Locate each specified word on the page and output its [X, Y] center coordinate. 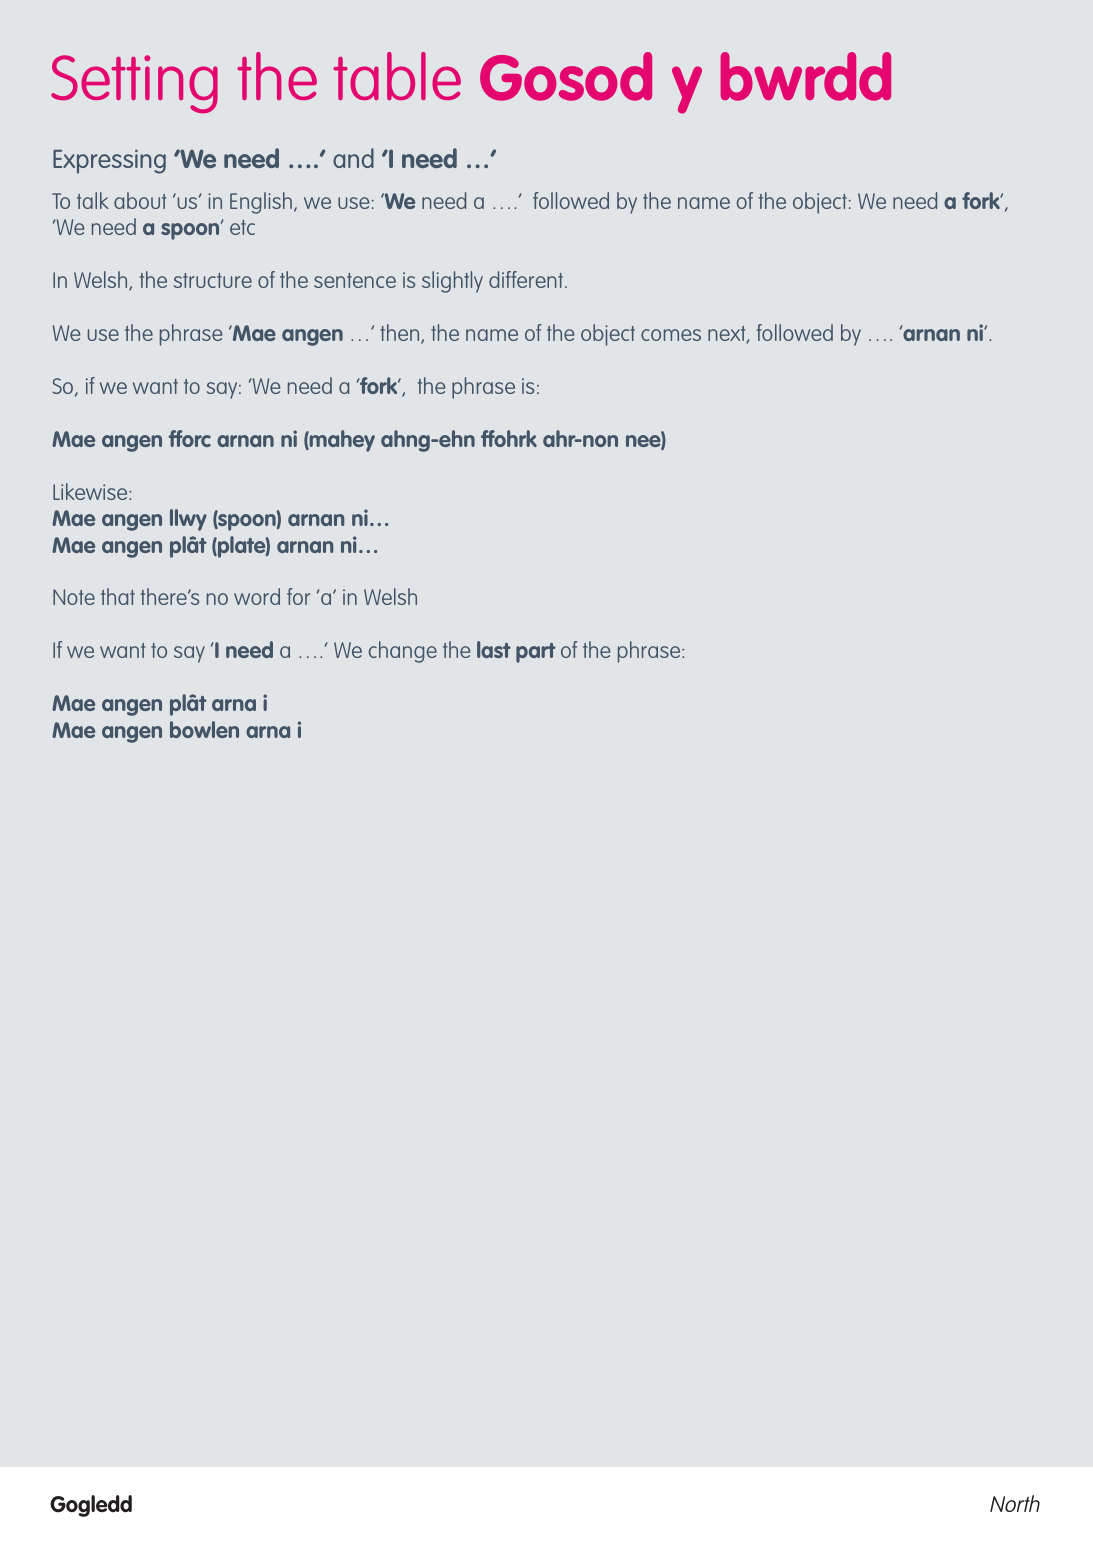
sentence [355, 280]
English [261, 203]
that [118, 596]
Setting [134, 84]
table [397, 76]
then [401, 334]
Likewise [91, 491]
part [536, 653]
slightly [452, 282]
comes [671, 335]
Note [74, 597]
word [257, 596]
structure [213, 280]
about [140, 200]
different [527, 279]
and [353, 158]
